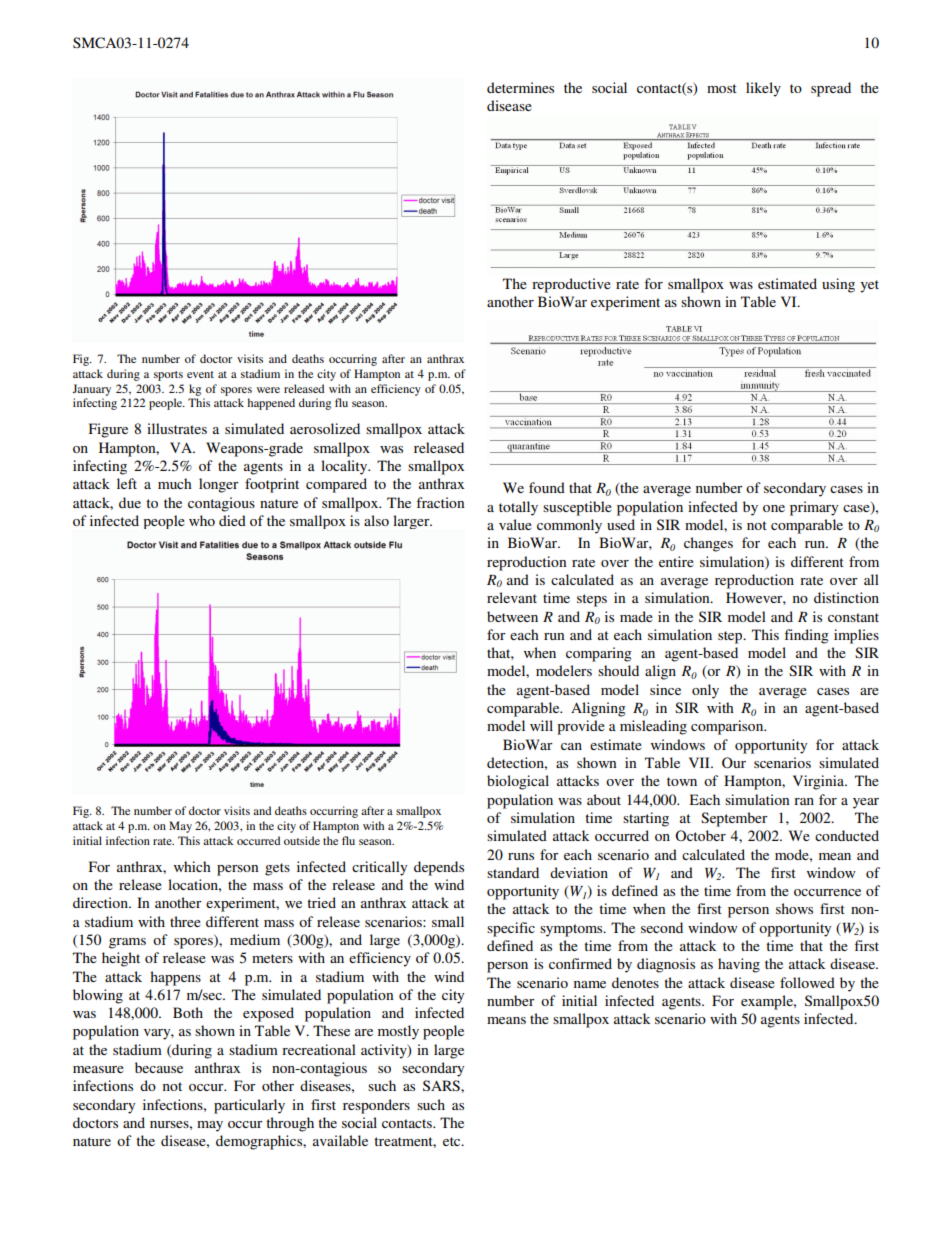 The height and width of the page is (1233, 952). What do you see at coordinates (804, 801) in the page?
I see `ran` at bounding box center [804, 801].
